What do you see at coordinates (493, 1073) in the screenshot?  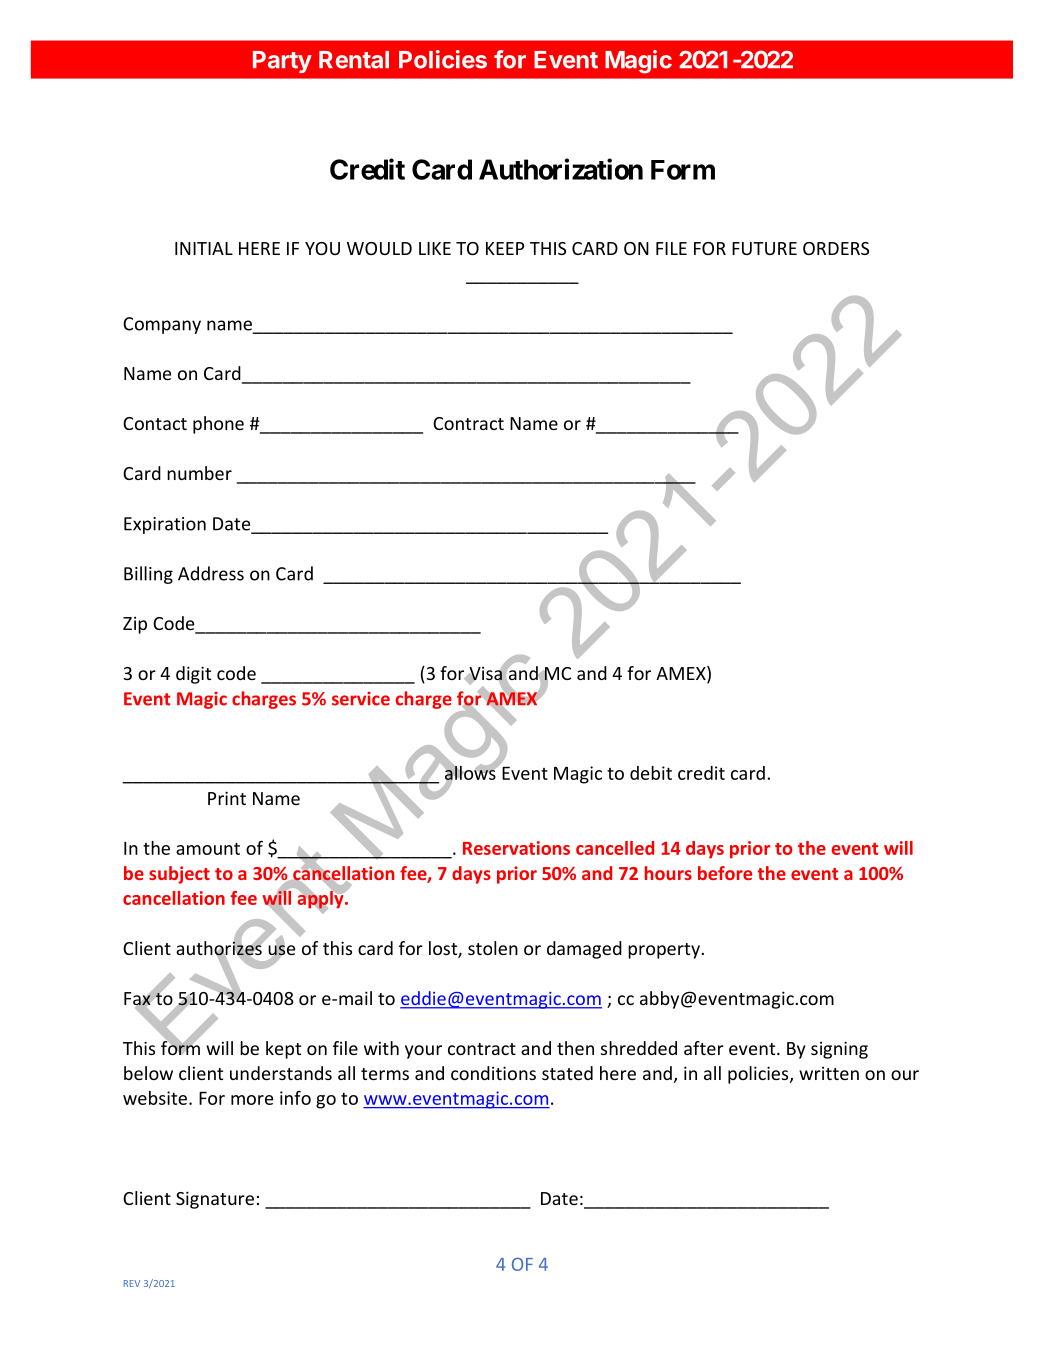 I see `conditions` at bounding box center [493, 1073].
